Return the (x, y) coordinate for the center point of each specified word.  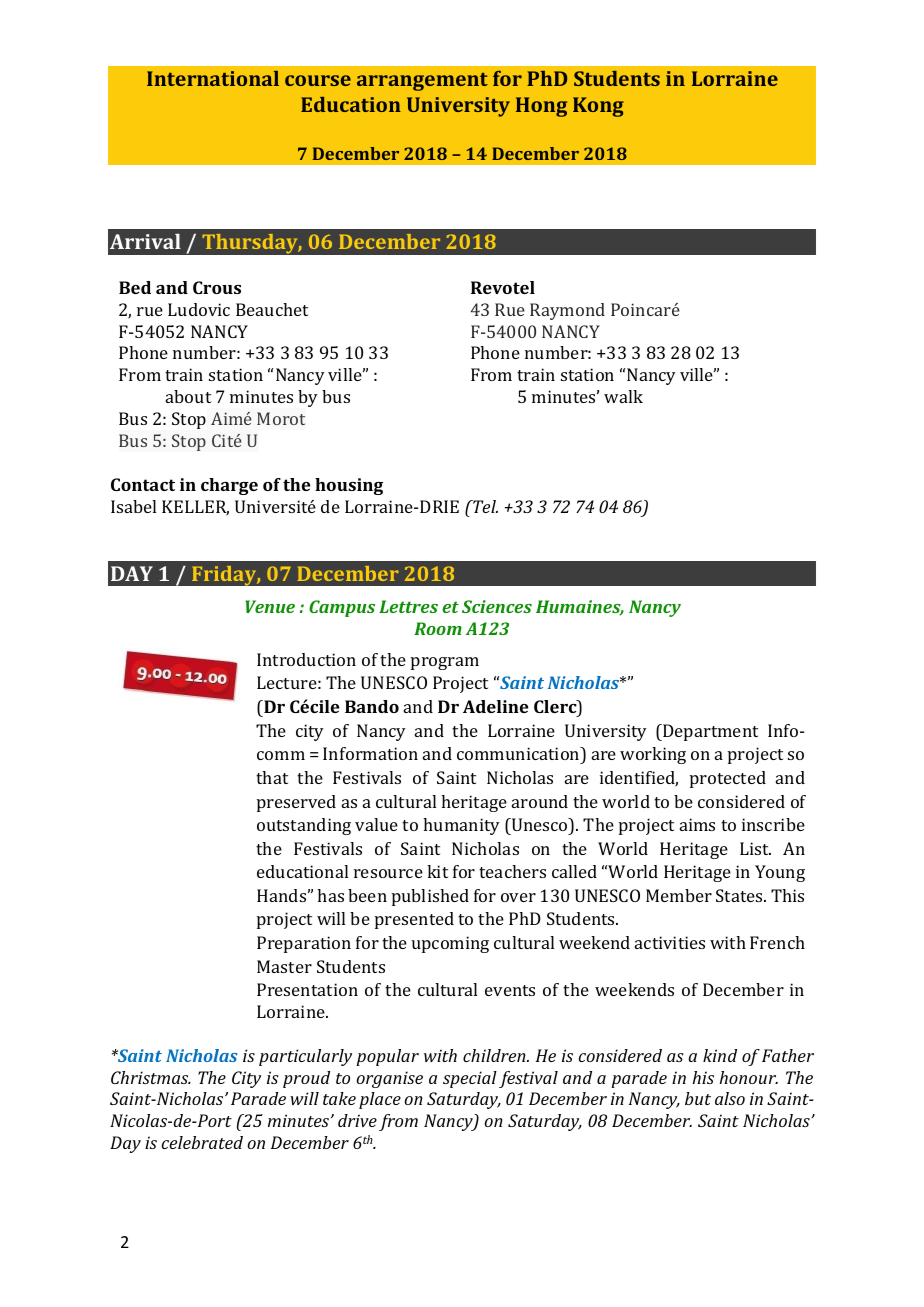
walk (623, 396)
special (470, 1079)
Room (438, 628)
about (188, 396)
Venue (270, 606)
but (698, 1098)
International (213, 78)
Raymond (567, 311)
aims (697, 824)
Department (709, 732)
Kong (598, 107)
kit (437, 871)
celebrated (202, 1142)
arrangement (422, 82)
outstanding (304, 826)
